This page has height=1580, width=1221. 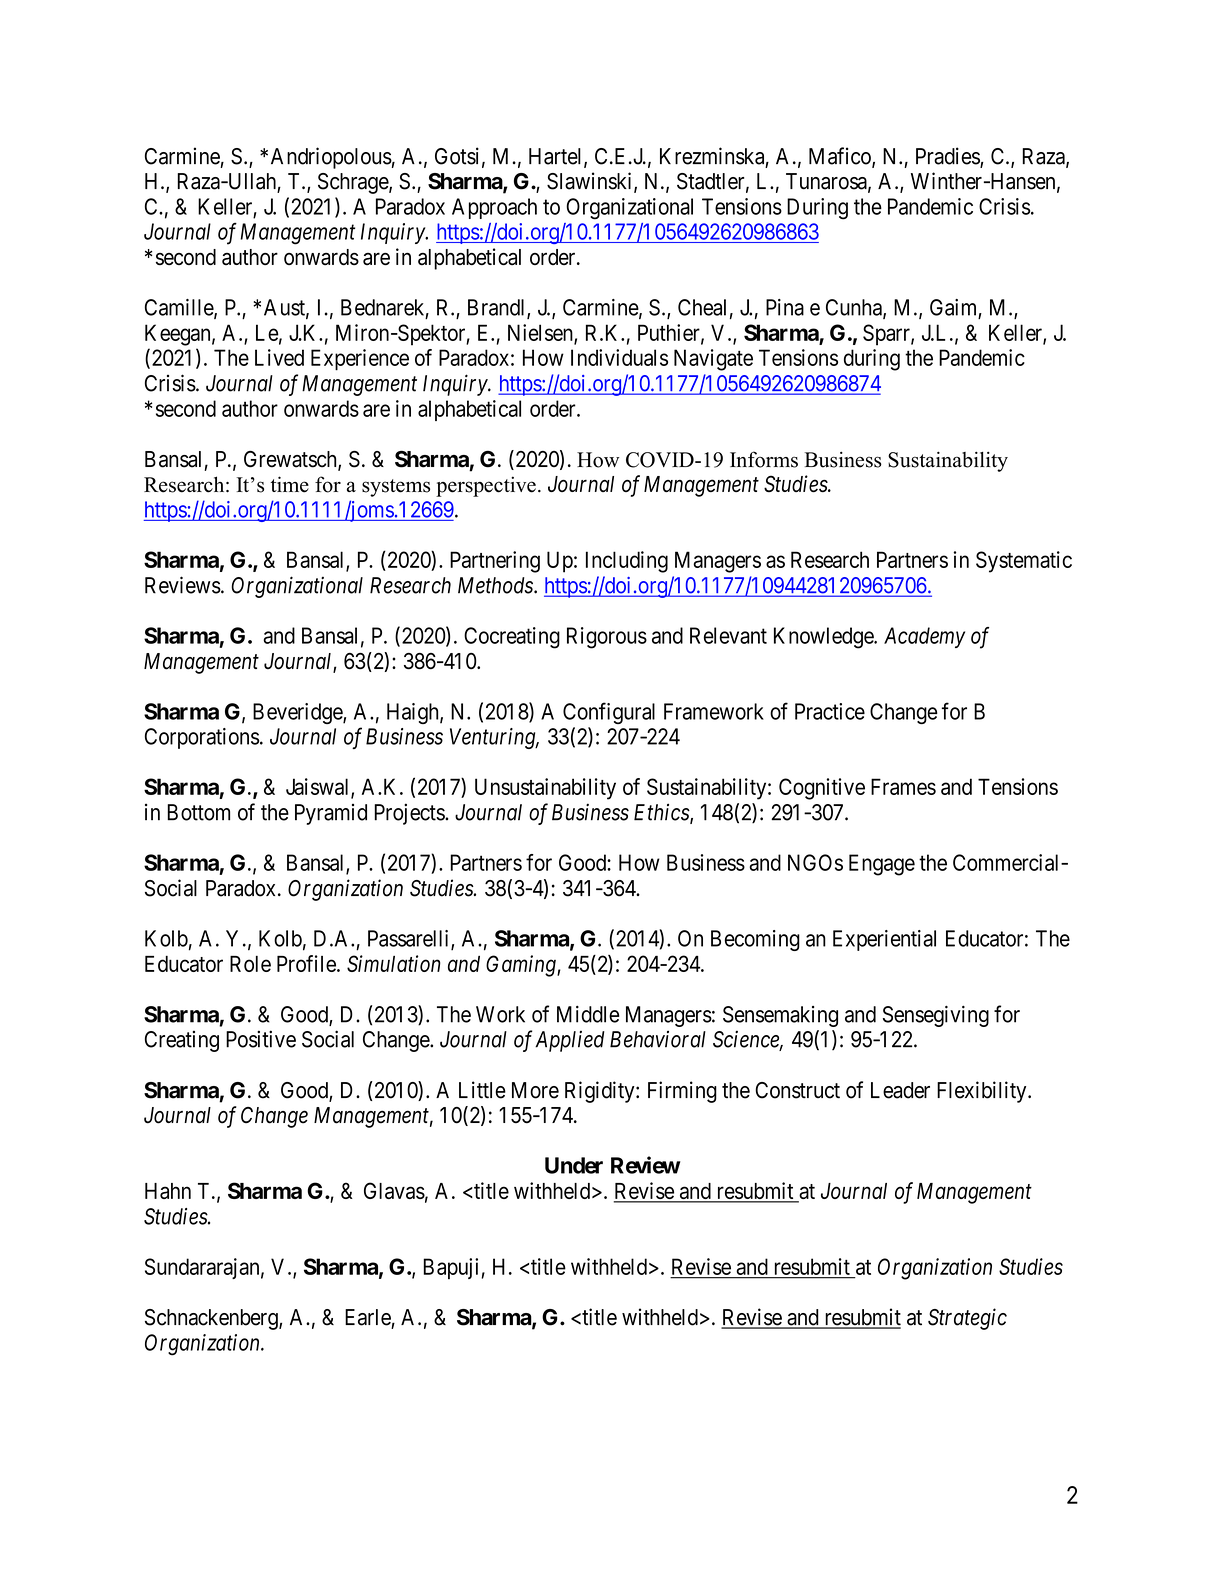 What do you see at coordinates (574, 1165) in the page?
I see `Under` at bounding box center [574, 1165].
